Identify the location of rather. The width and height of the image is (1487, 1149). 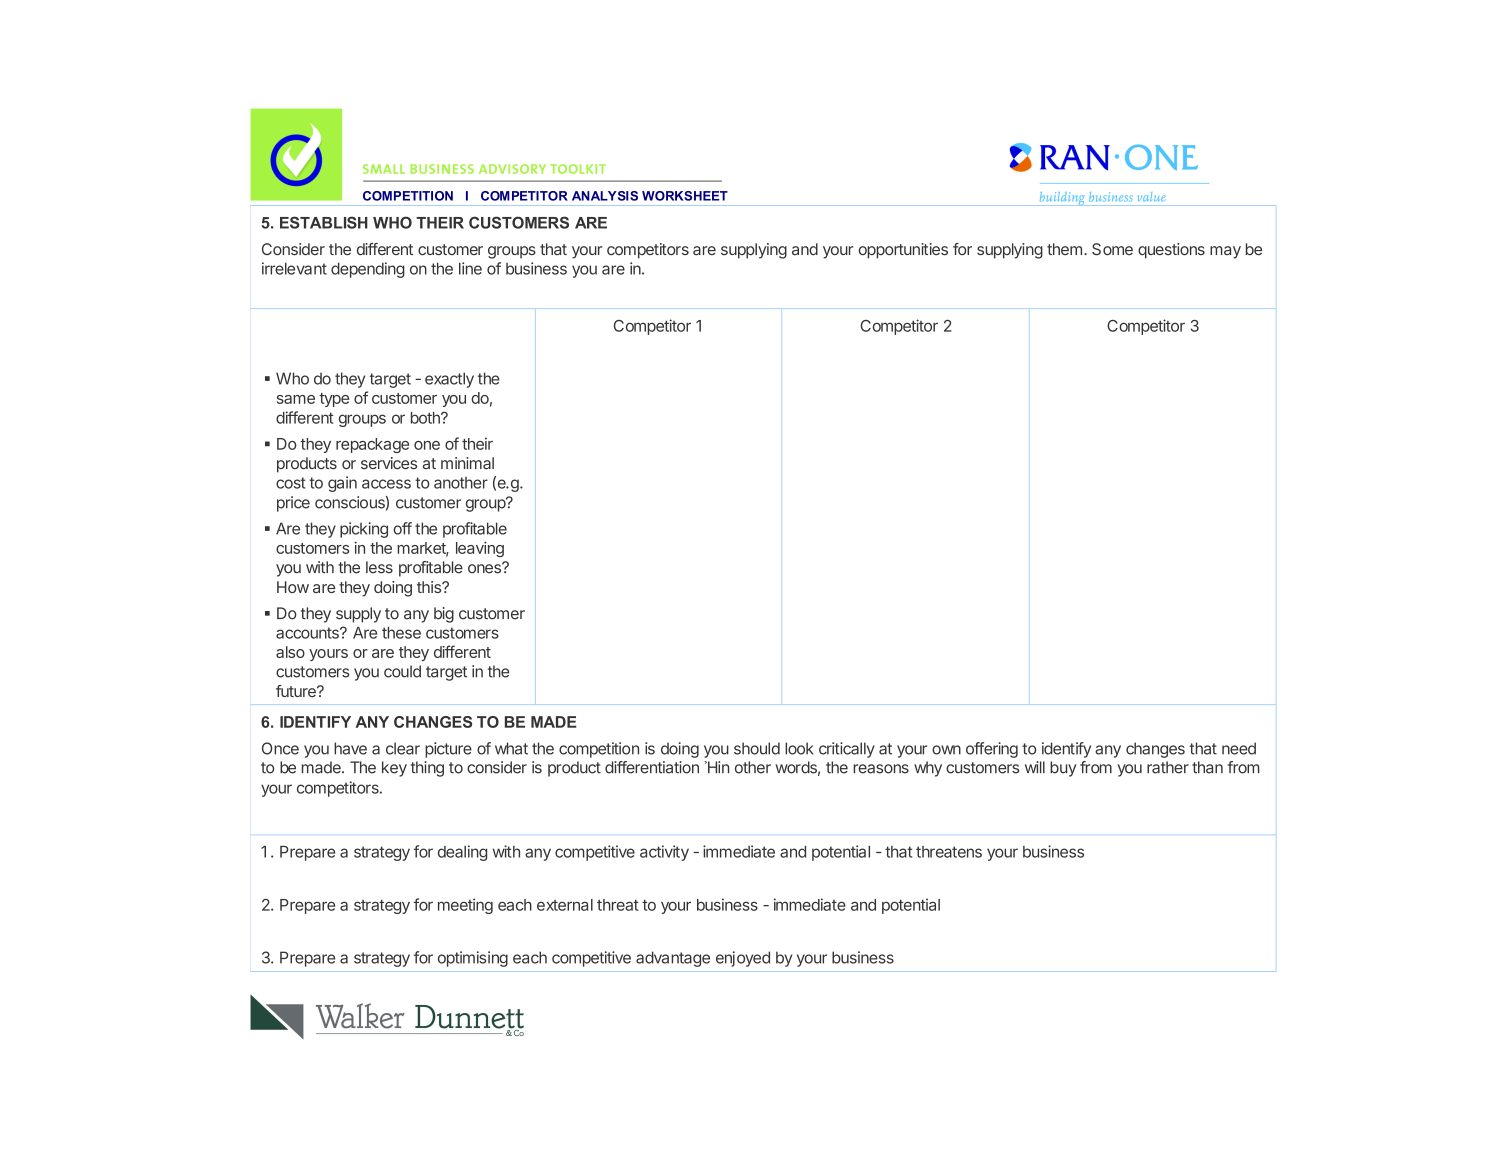
(1168, 767).
